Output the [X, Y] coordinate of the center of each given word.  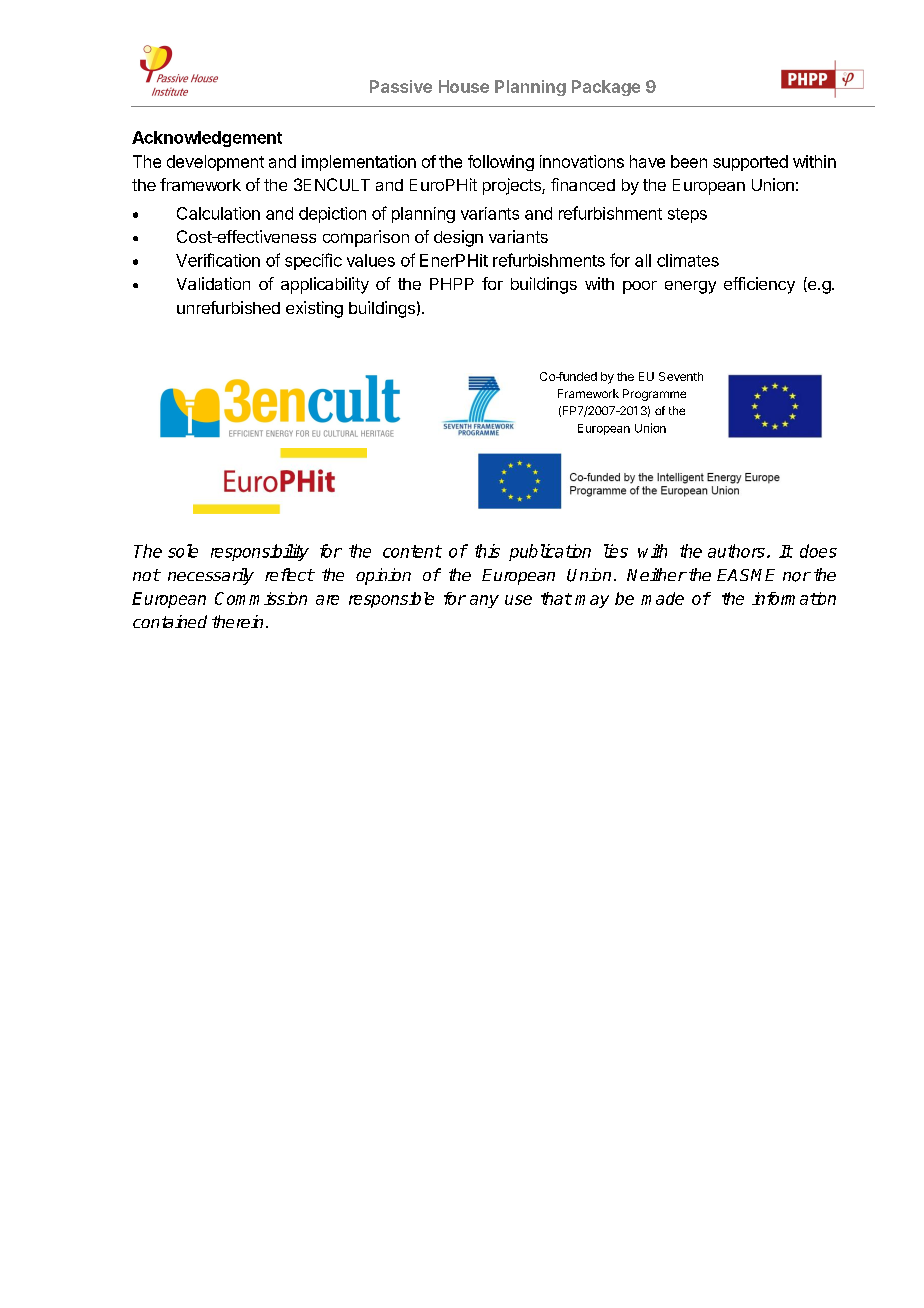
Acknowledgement [207, 139]
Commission [261, 598]
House [464, 86]
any [484, 601]
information [794, 598]
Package [606, 88]
